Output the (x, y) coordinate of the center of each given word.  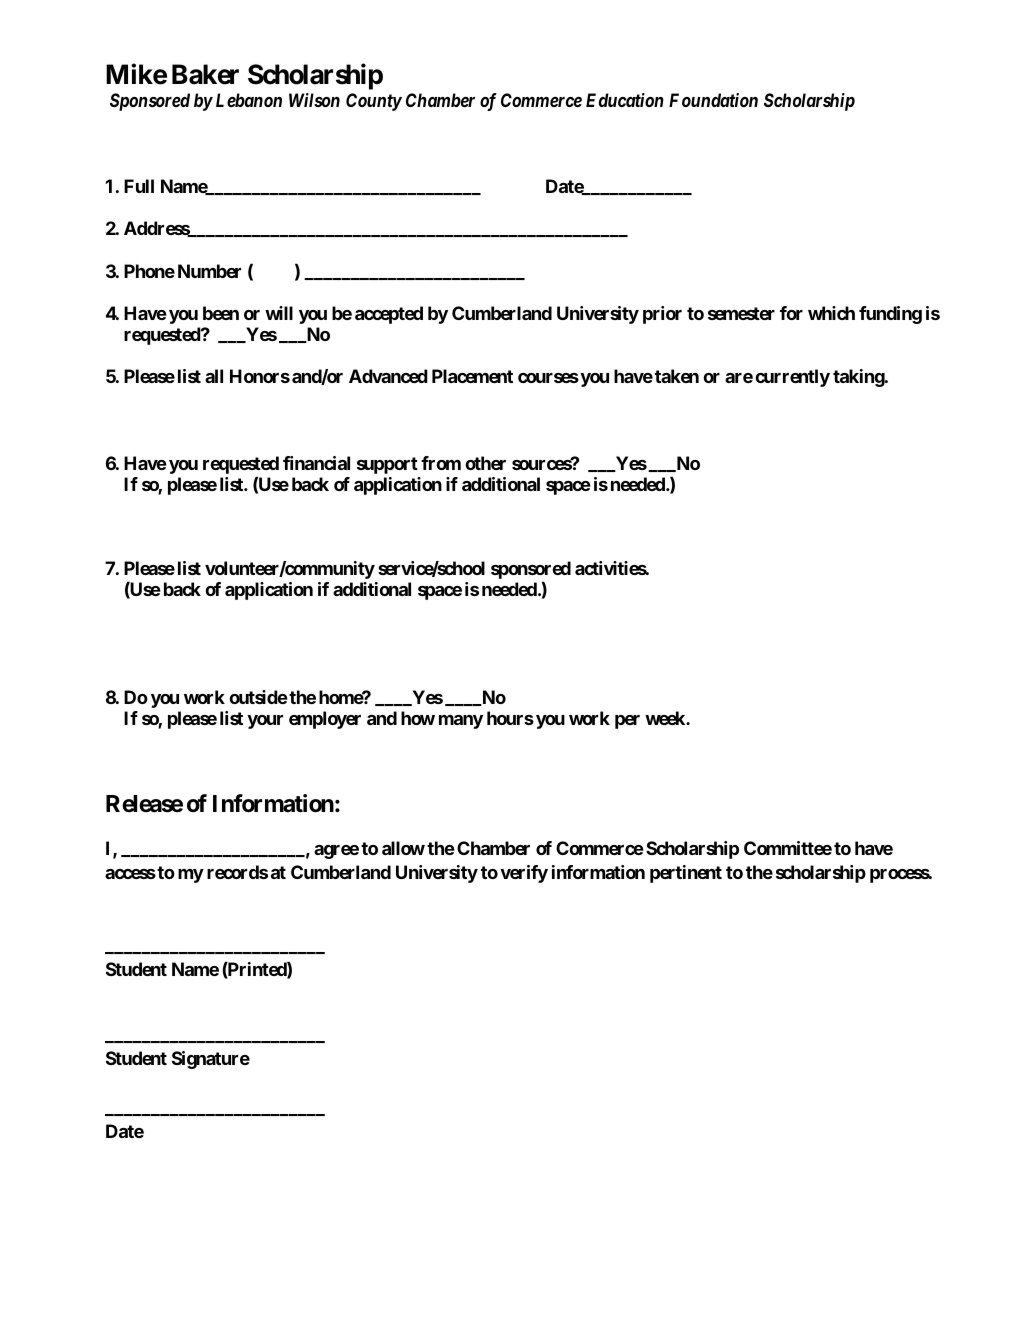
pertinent (686, 874)
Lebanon (249, 100)
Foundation (713, 100)
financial (316, 463)
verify (524, 874)
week (666, 718)
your (265, 722)
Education (625, 100)
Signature (211, 1060)
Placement (472, 376)
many (461, 722)
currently (793, 378)
